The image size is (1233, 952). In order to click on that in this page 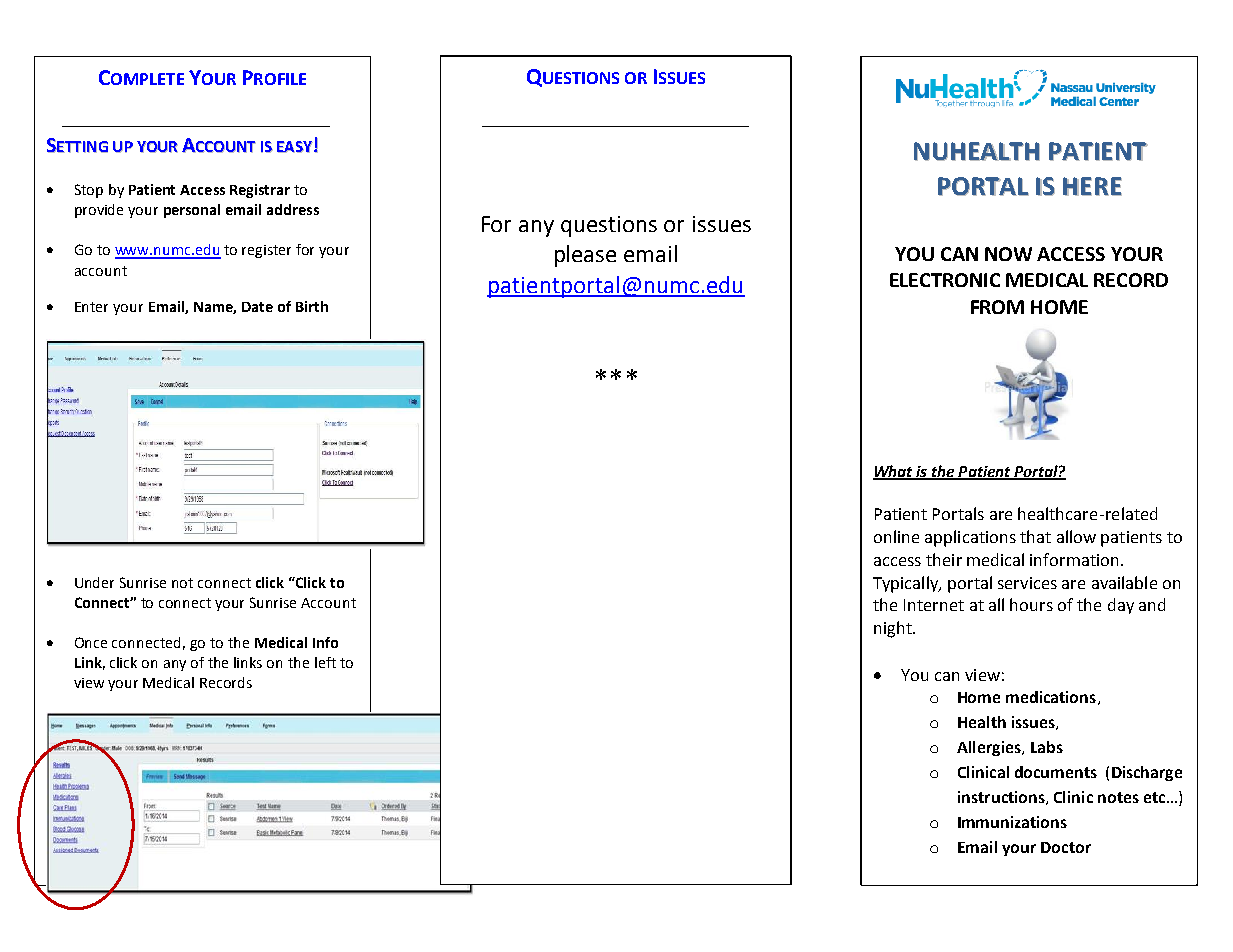, I will do `click(1035, 536)`.
